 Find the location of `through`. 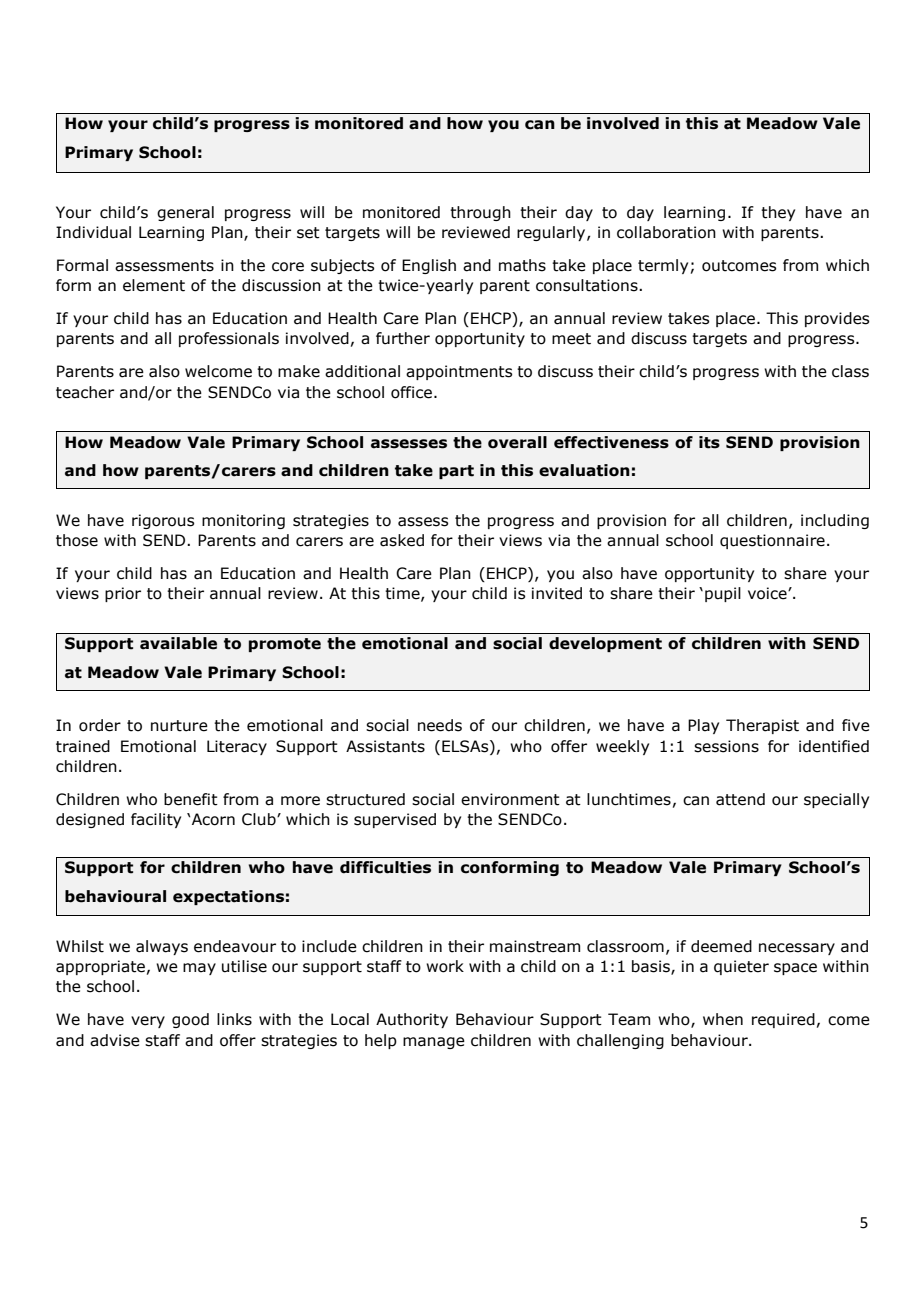

through is located at coordinates (480, 213).
